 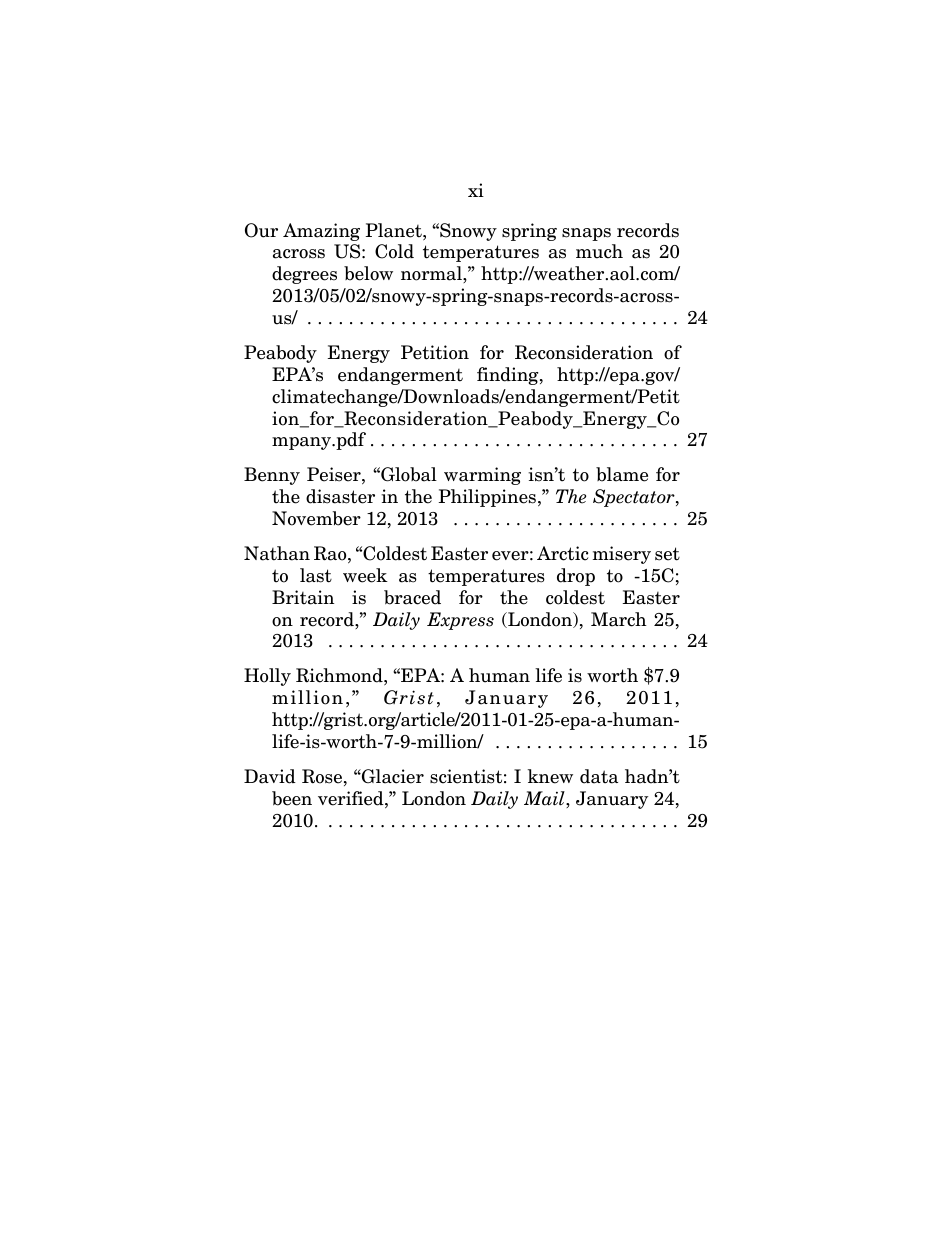 What do you see at coordinates (550, 776) in the document?
I see `knew` at bounding box center [550, 776].
